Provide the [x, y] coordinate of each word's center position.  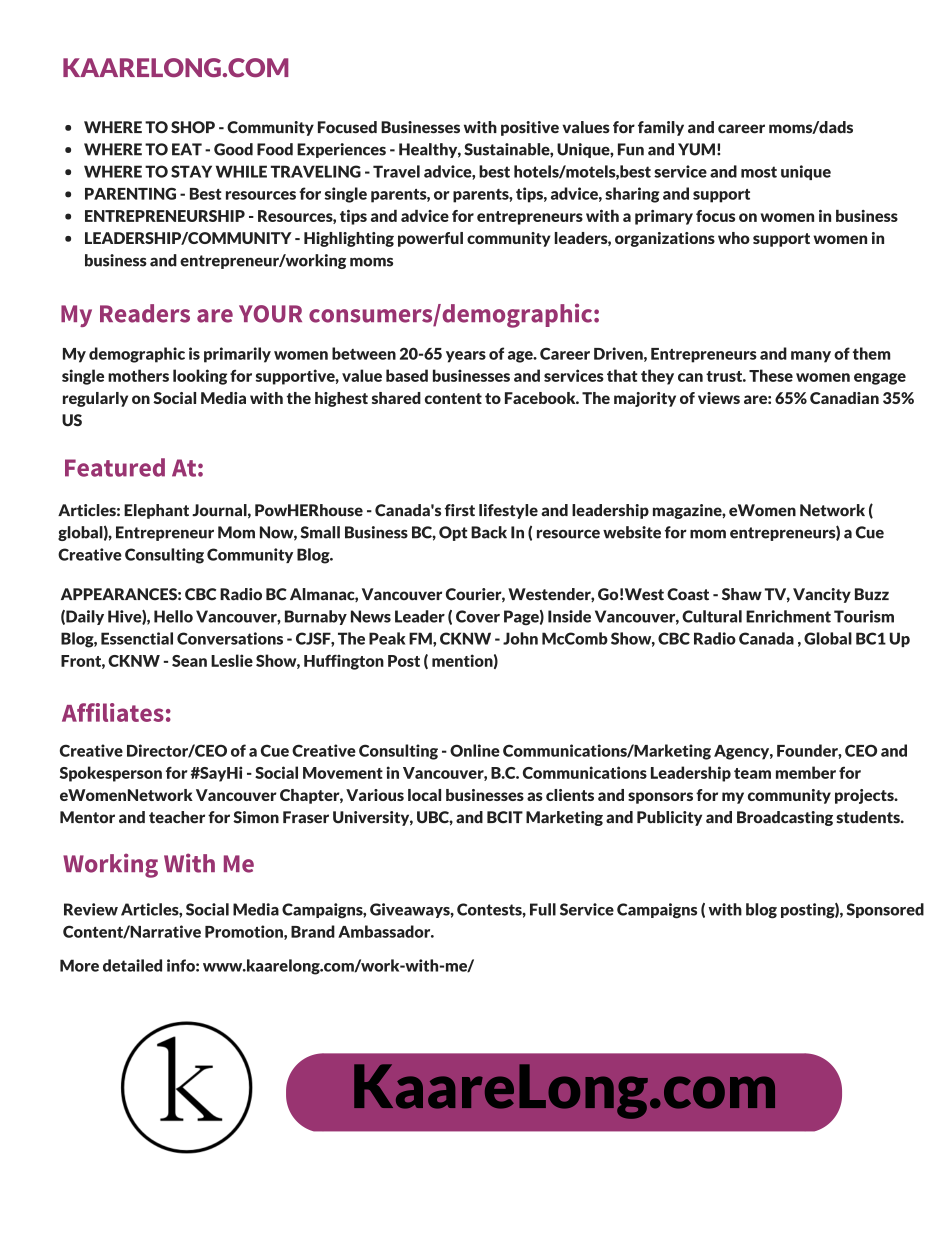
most [759, 172]
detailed [132, 965]
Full [543, 909]
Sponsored [885, 910]
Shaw [742, 594]
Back [489, 532]
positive [530, 128]
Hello [173, 616]
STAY [191, 171]
